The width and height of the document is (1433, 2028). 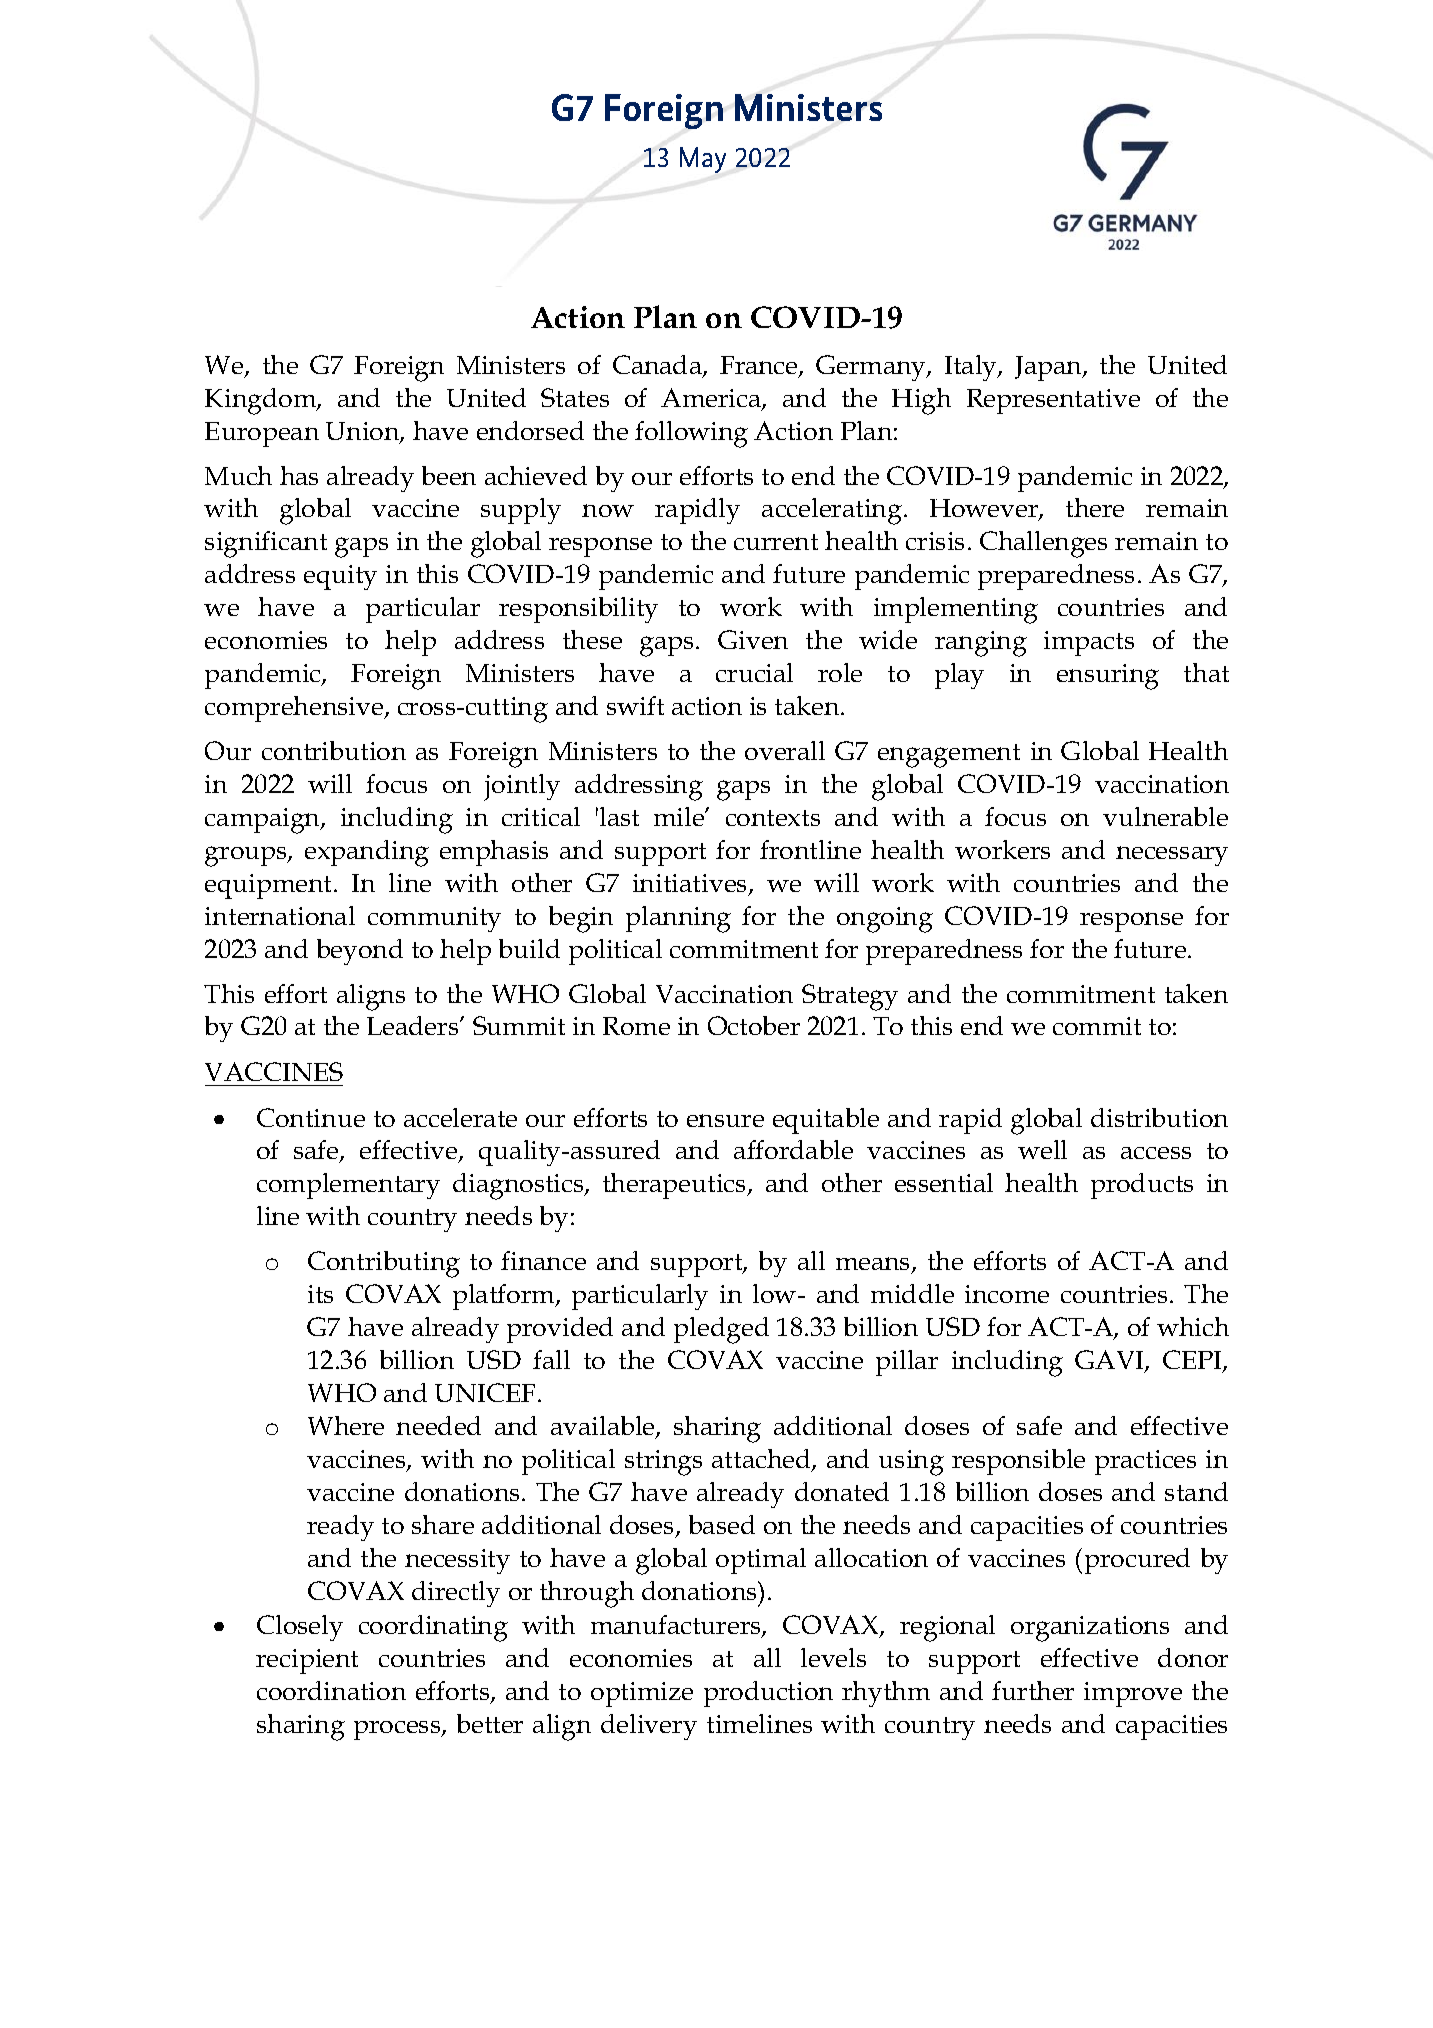 I want to click on beyond, so click(x=360, y=952).
